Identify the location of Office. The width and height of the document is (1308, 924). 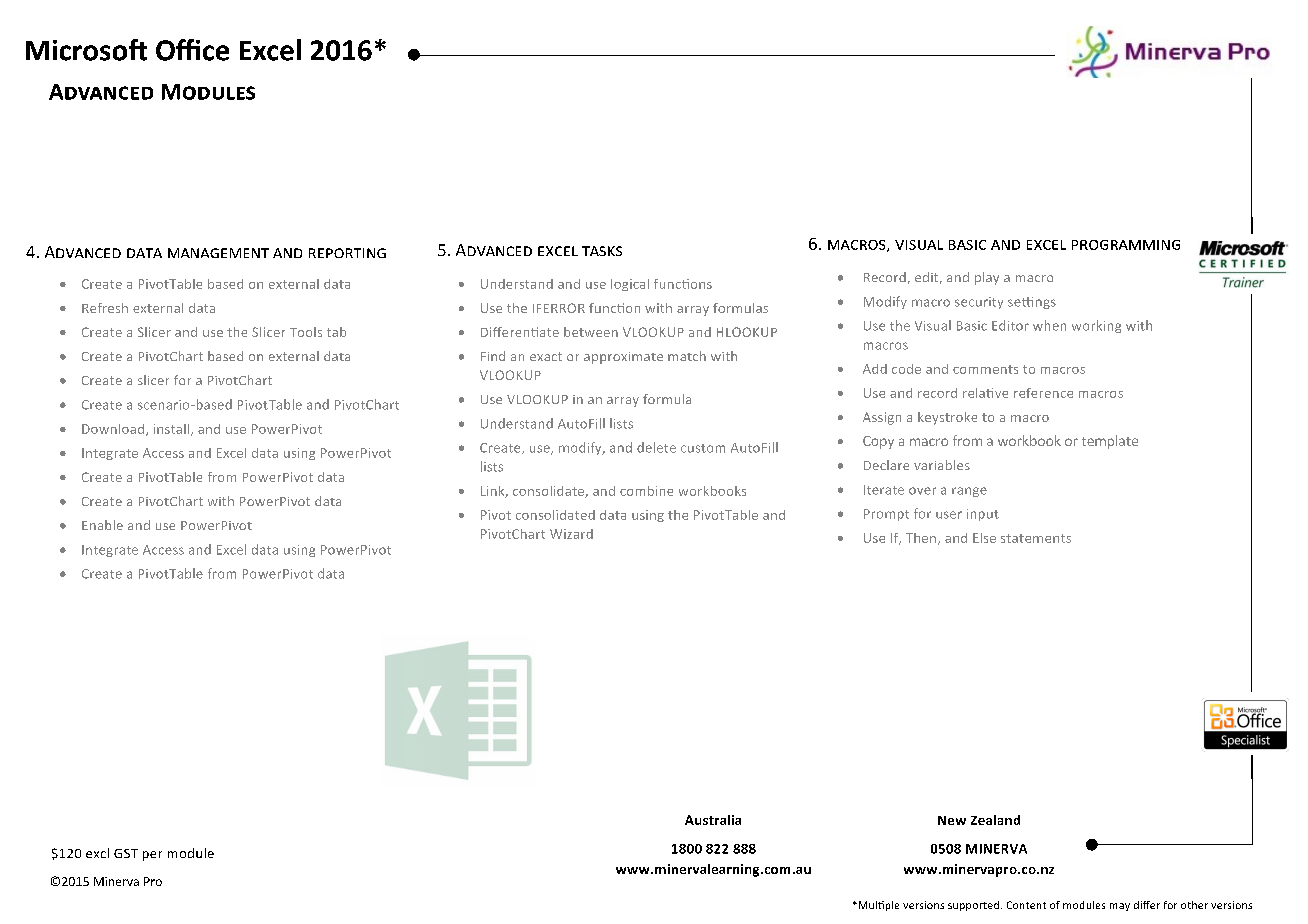
(192, 50).
